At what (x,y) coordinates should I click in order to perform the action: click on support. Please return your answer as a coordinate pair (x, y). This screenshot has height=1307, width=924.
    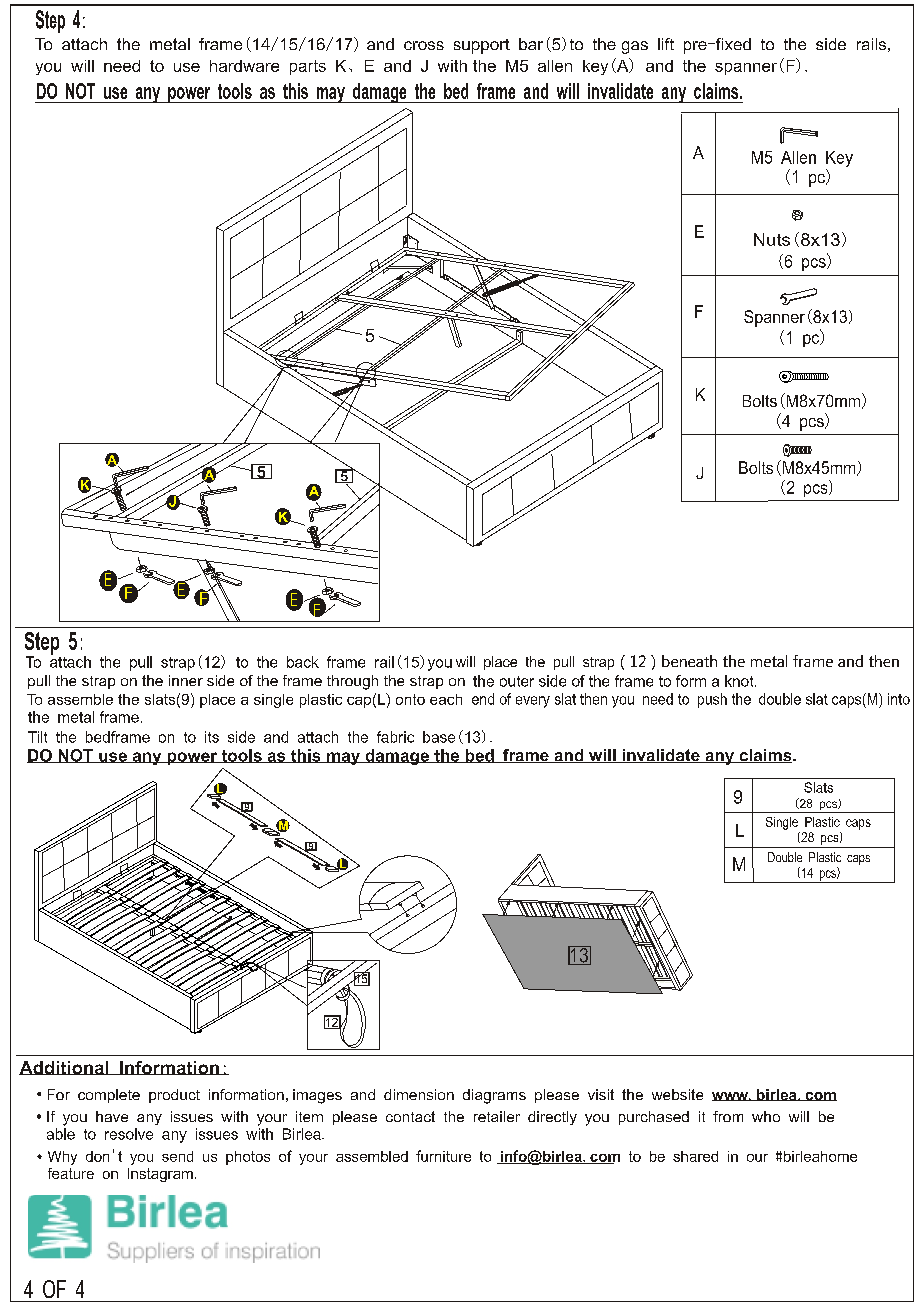
    Looking at the image, I should click on (482, 46).
